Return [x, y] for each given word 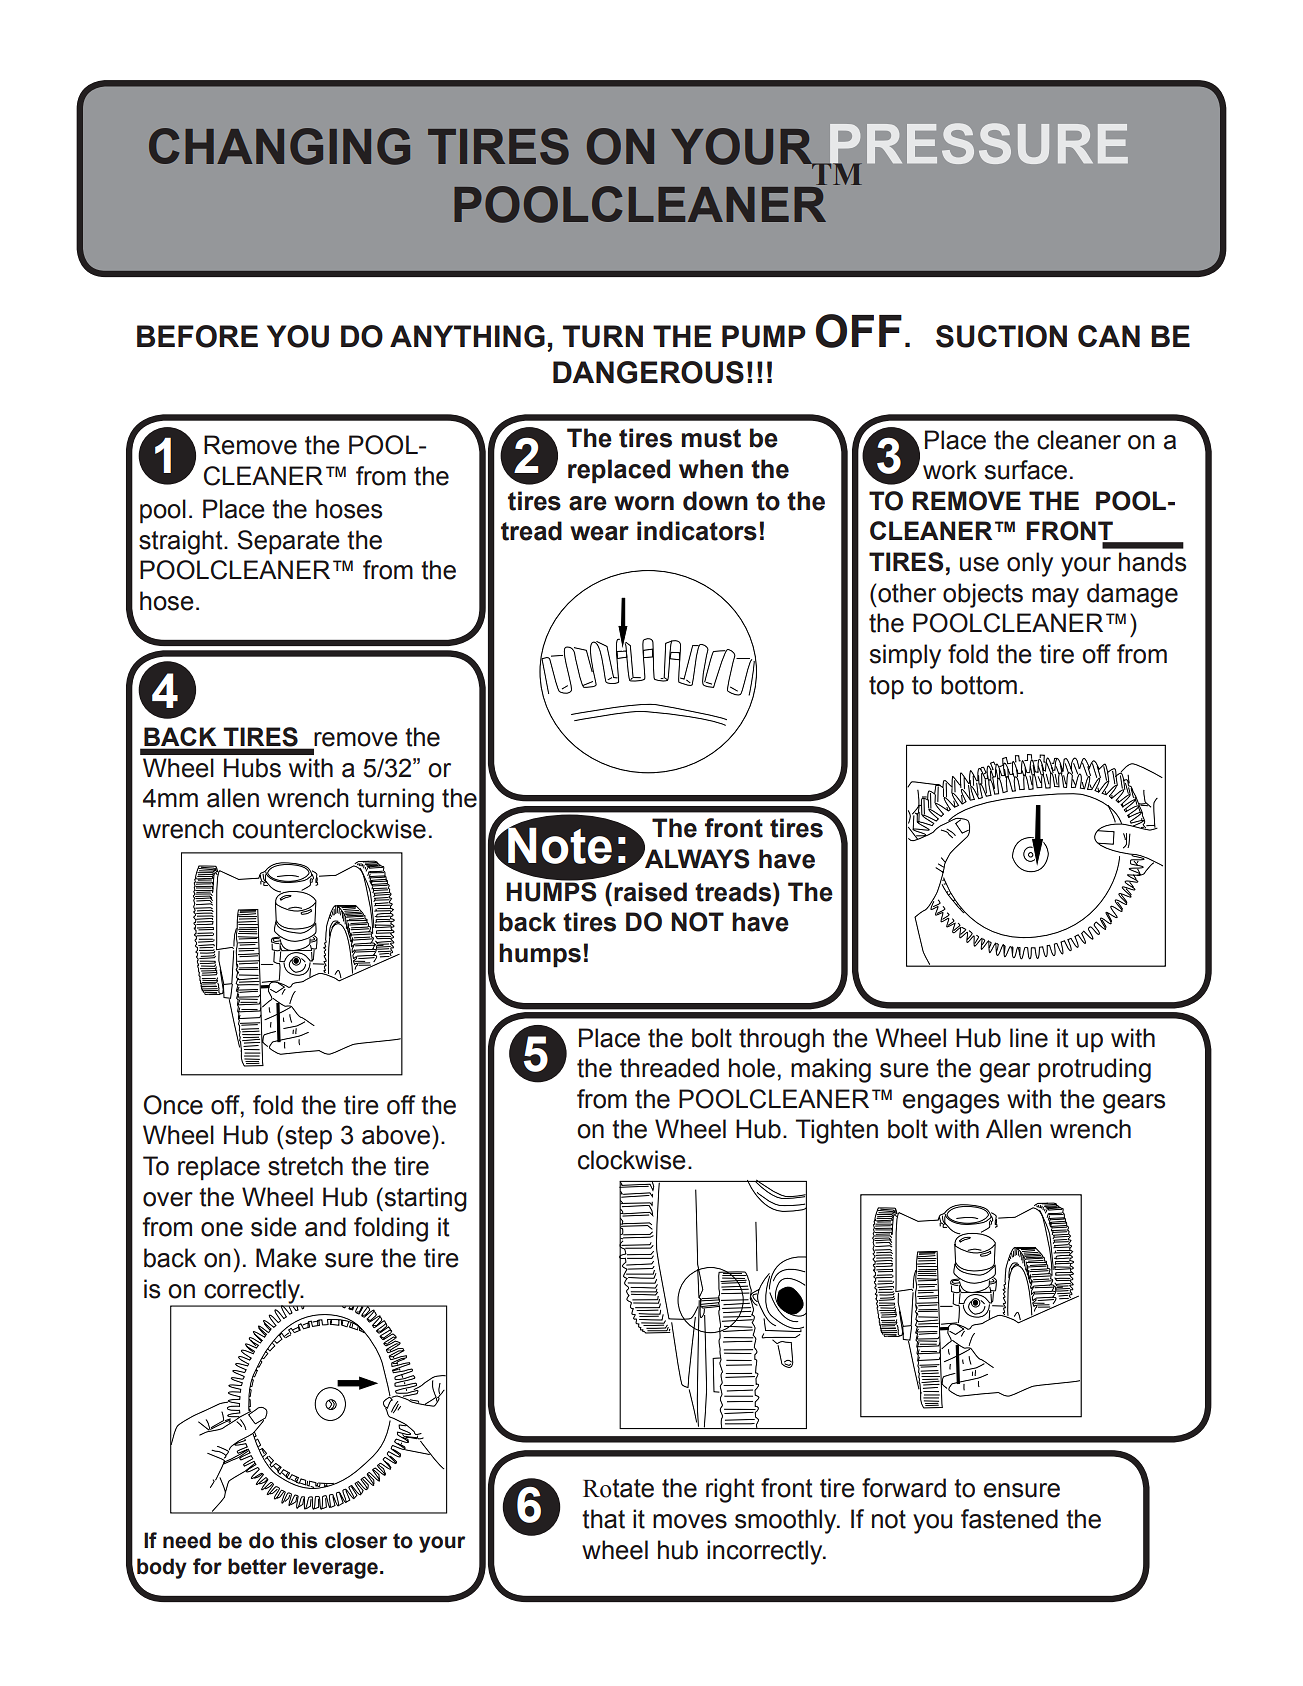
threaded [669, 1068]
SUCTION [1001, 336]
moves [690, 1521]
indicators [697, 531]
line [1029, 1038]
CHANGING [279, 146]
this [299, 1540]
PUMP [764, 336]
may [1055, 598]
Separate [288, 542]
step [307, 1138]
